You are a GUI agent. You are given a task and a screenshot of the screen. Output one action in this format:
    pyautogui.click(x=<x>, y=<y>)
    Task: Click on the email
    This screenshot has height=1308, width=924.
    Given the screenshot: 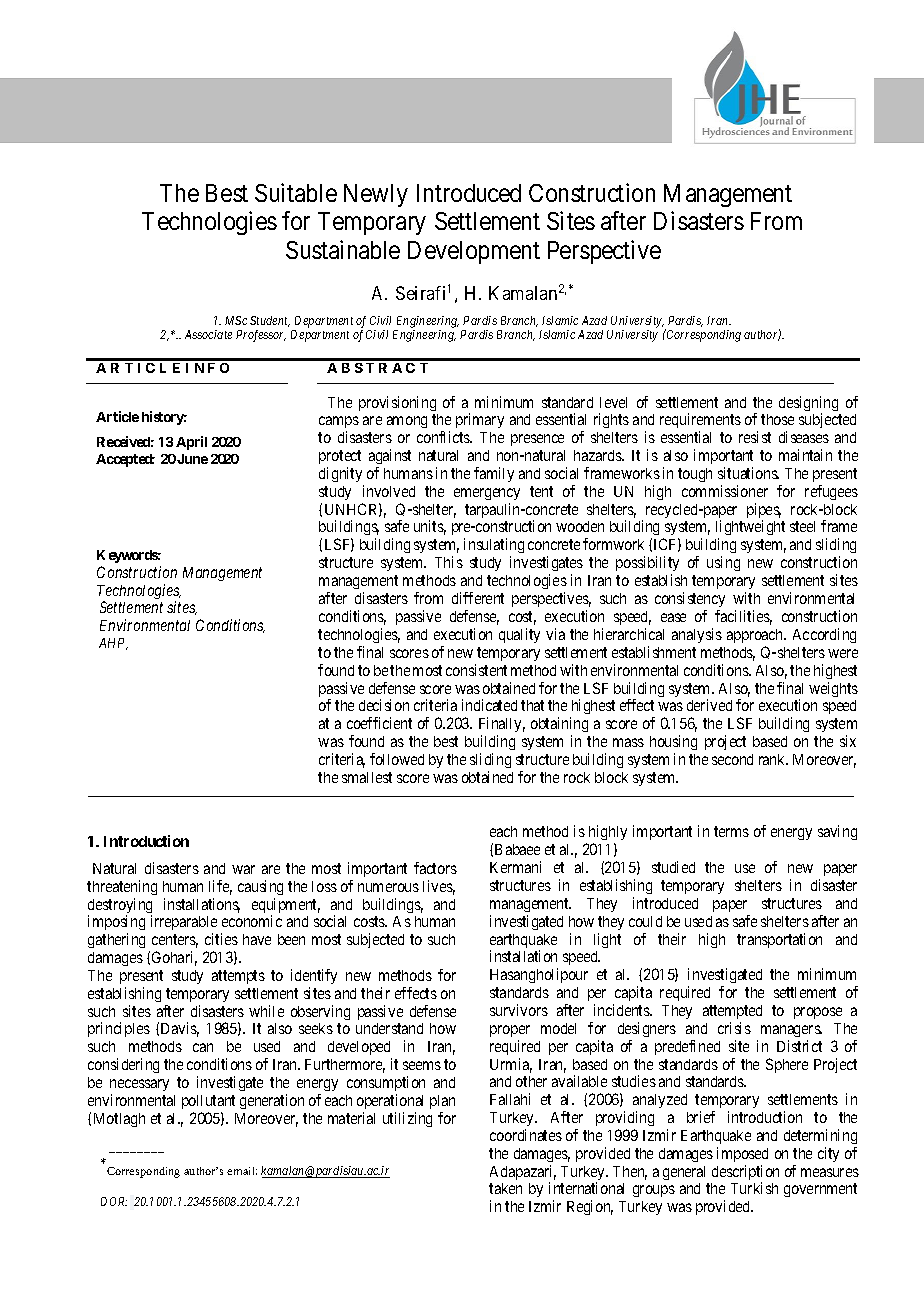 What is the action you would take?
    pyautogui.click(x=242, y=1171)
